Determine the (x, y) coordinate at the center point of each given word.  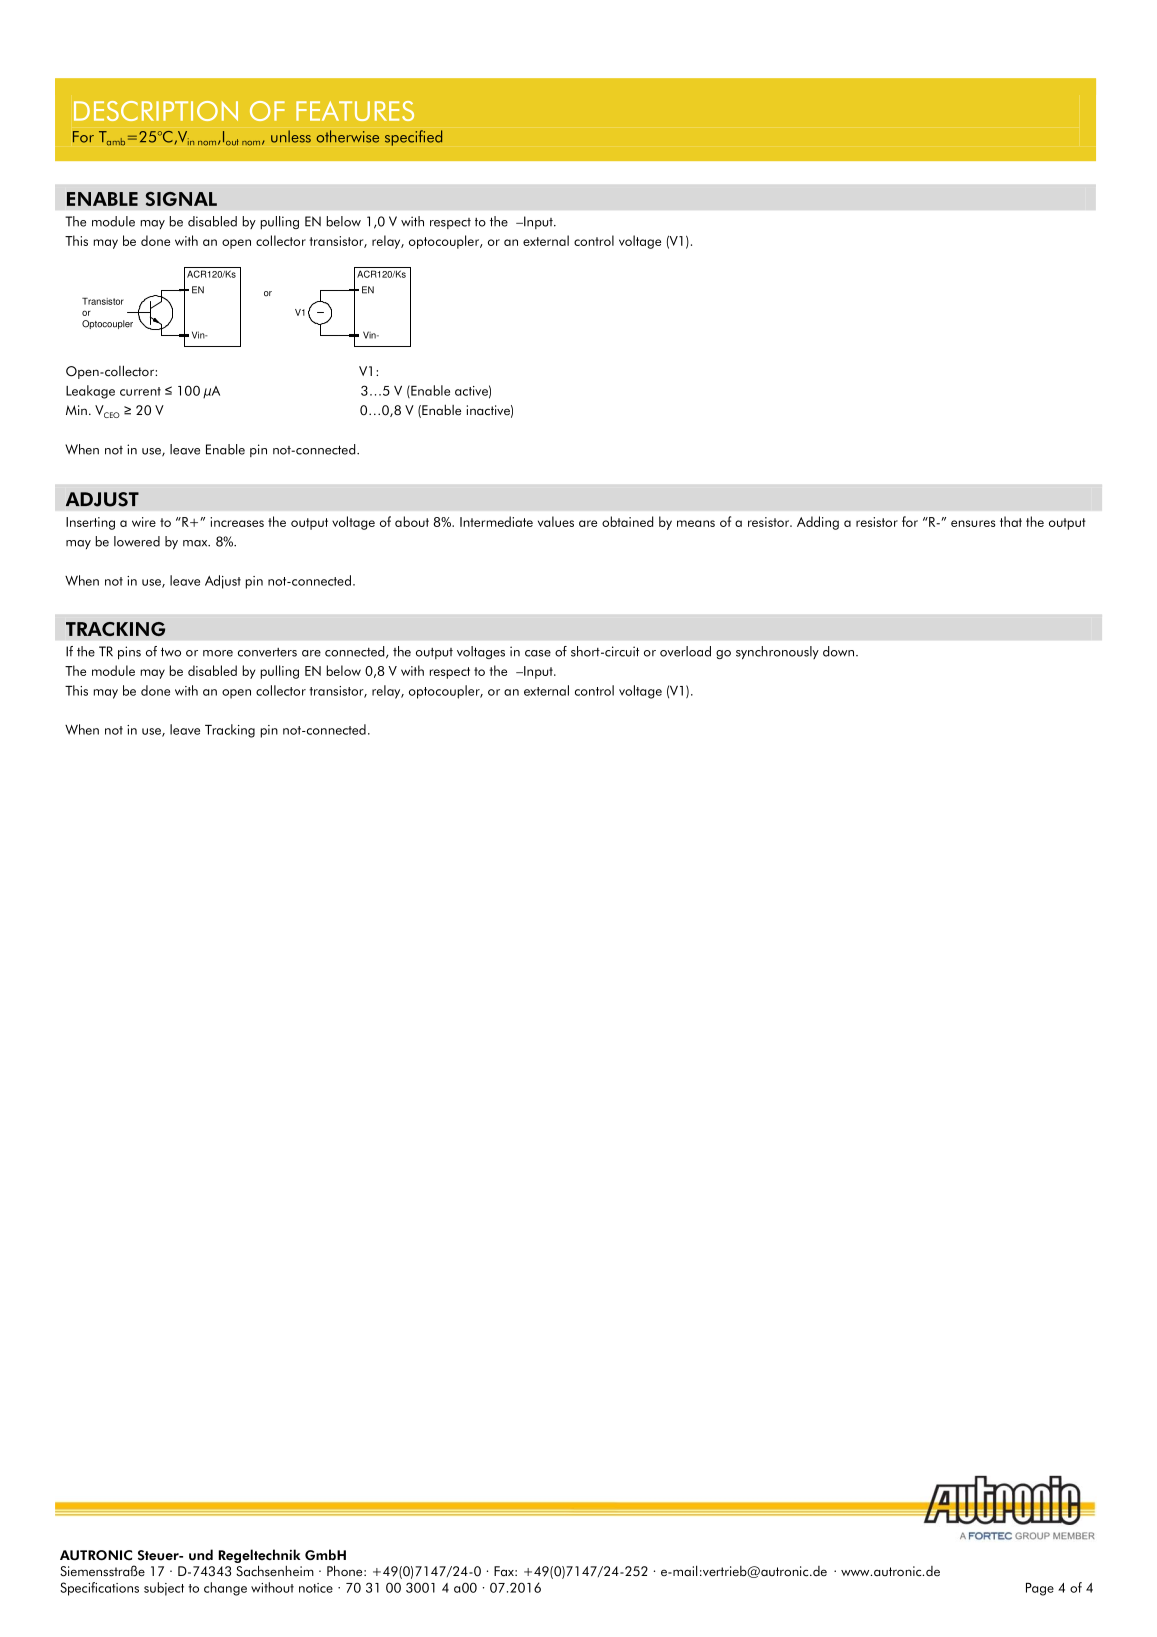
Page (1040, 1589)
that (1011, 521)
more (218, 653)
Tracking (230, 731)
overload (685, 651)
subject (164, 1589)
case (538, 653)
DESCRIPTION (156, 111)
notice (316, 1588)
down (838, 651)
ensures (973, 523)
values (556, 521)
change (225, 1589)
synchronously (777, 653)
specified (413, 138)
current (140, 391)
